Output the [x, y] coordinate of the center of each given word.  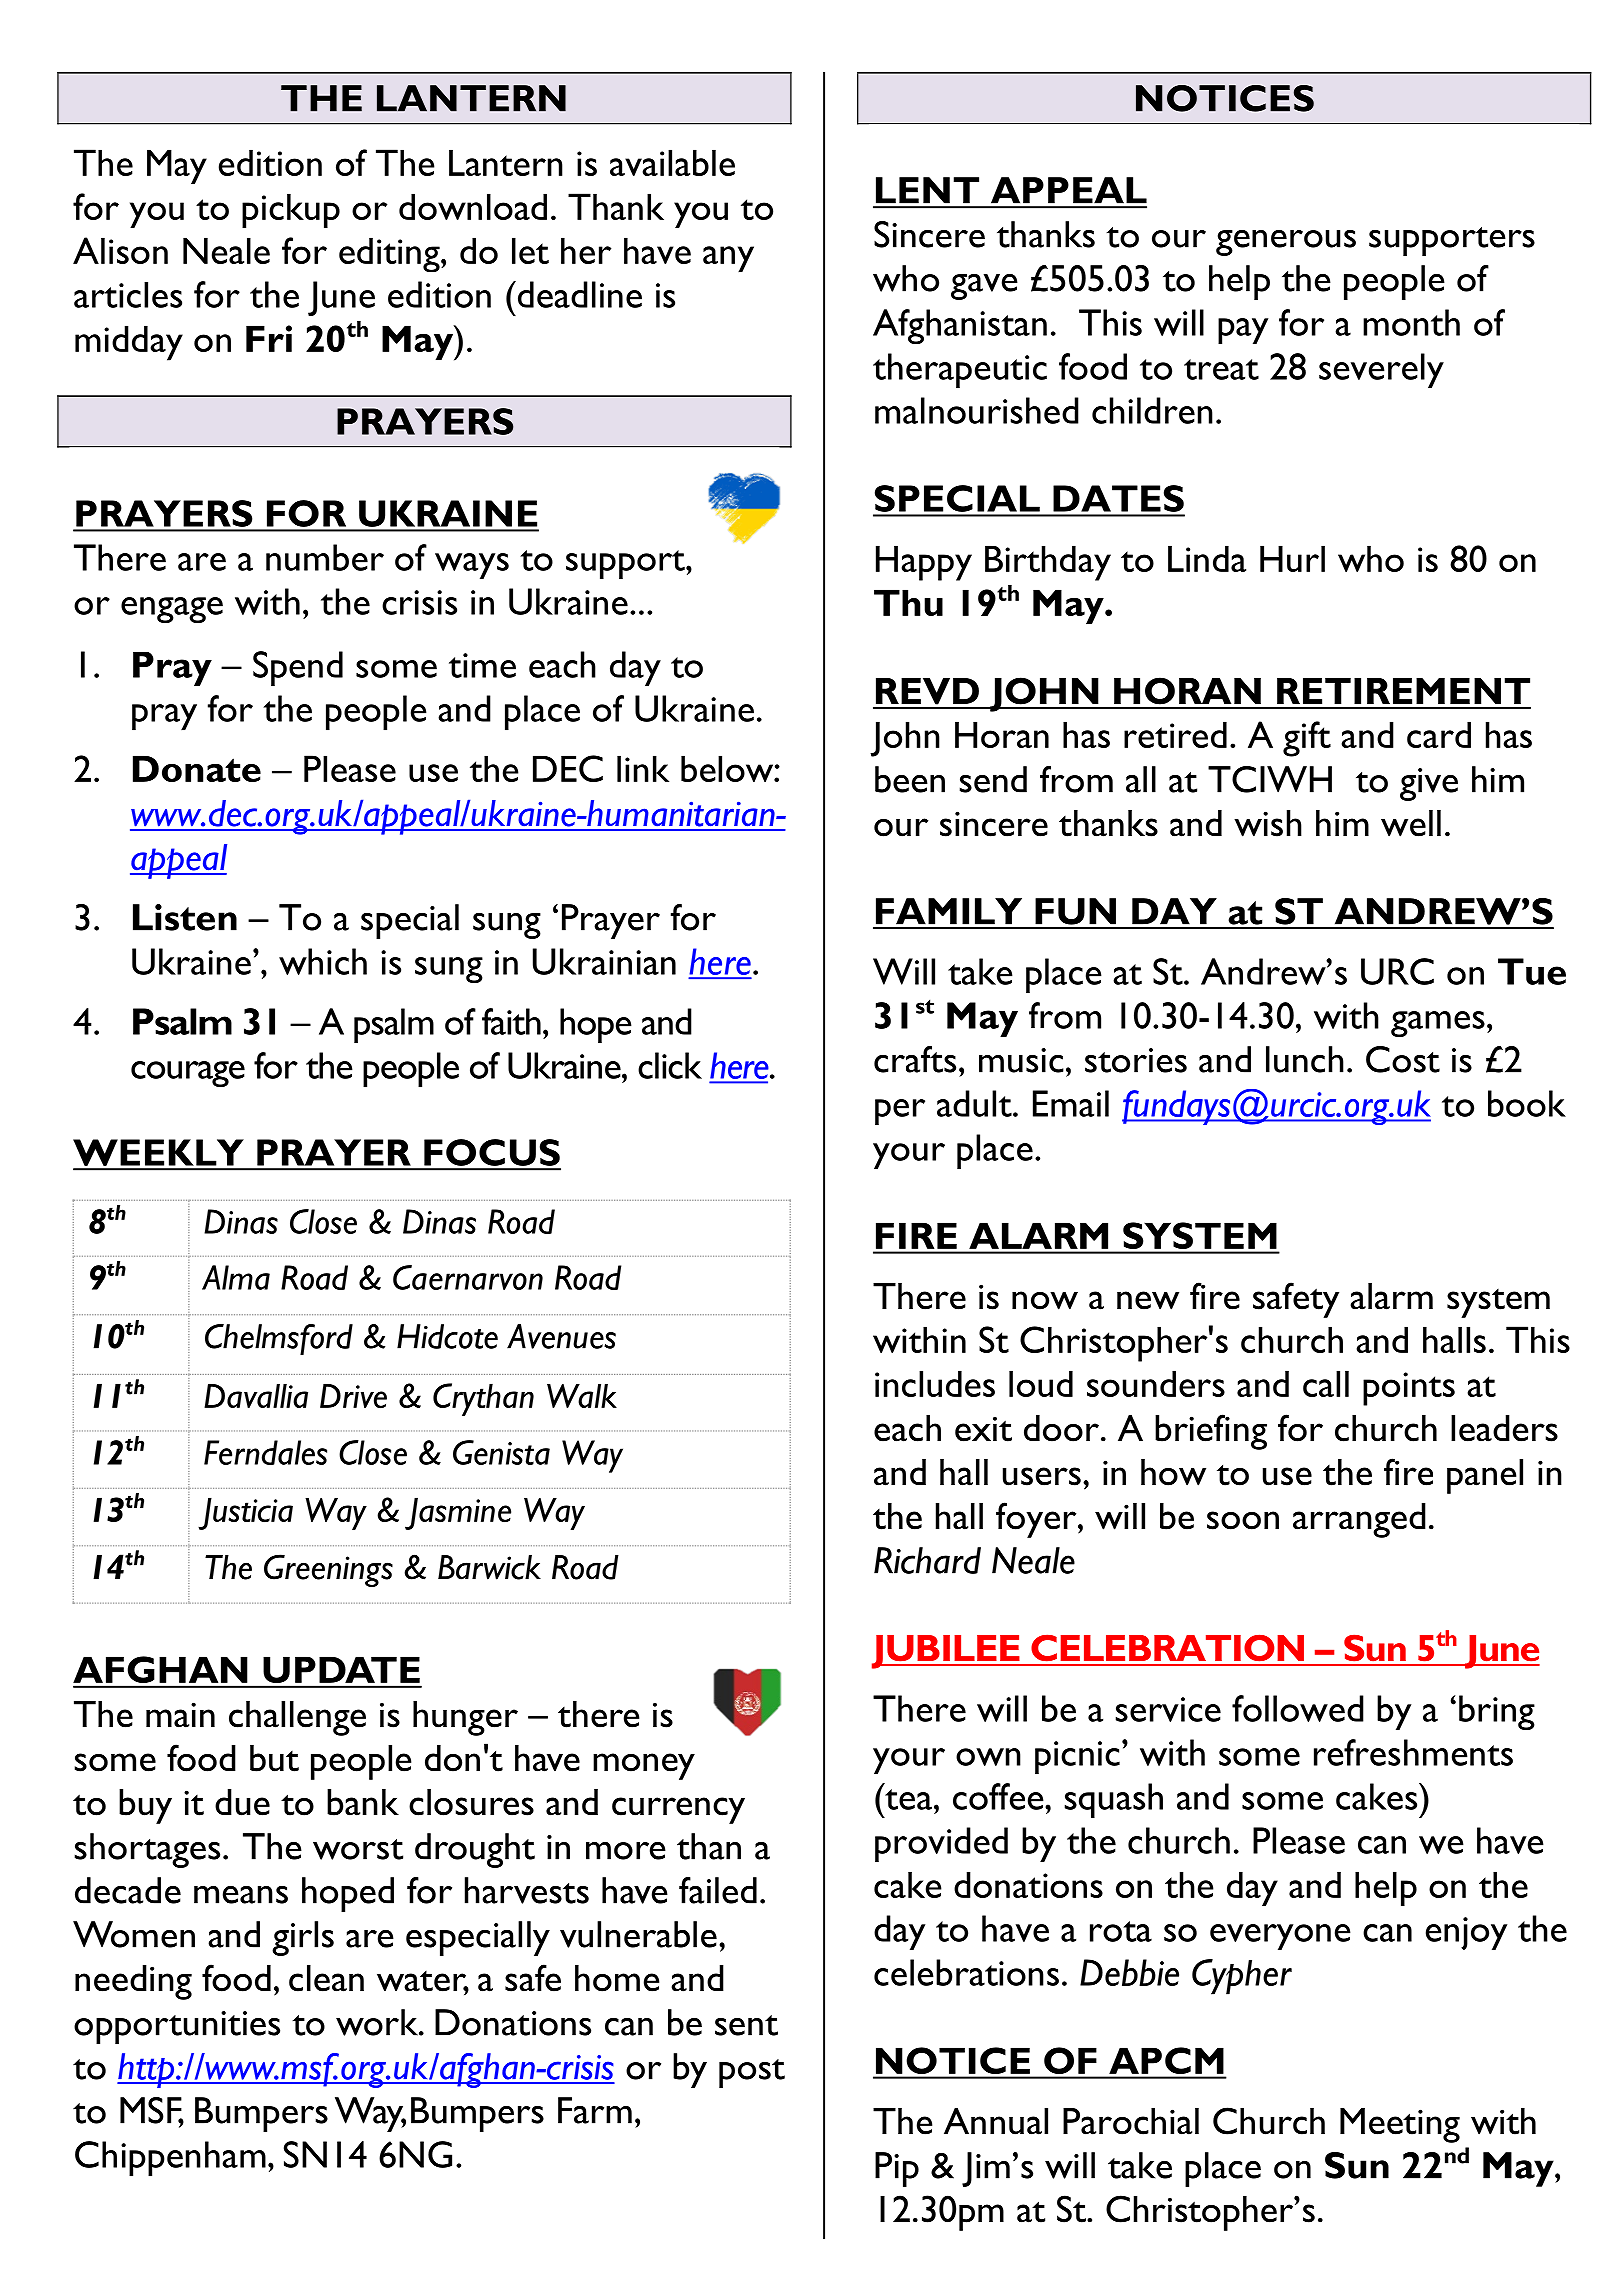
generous [1286, 243]
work [378, 2022]
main [180, 1715]
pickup [291, 210]
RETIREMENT [1403, 691]
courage [188, 1074]
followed [1298, 1708]
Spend [298, 668]
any [728, 259]
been [910, 779]
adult [975, 1103]
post [752, 2073]
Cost [1403, 1059]
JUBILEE [947, 1652]
